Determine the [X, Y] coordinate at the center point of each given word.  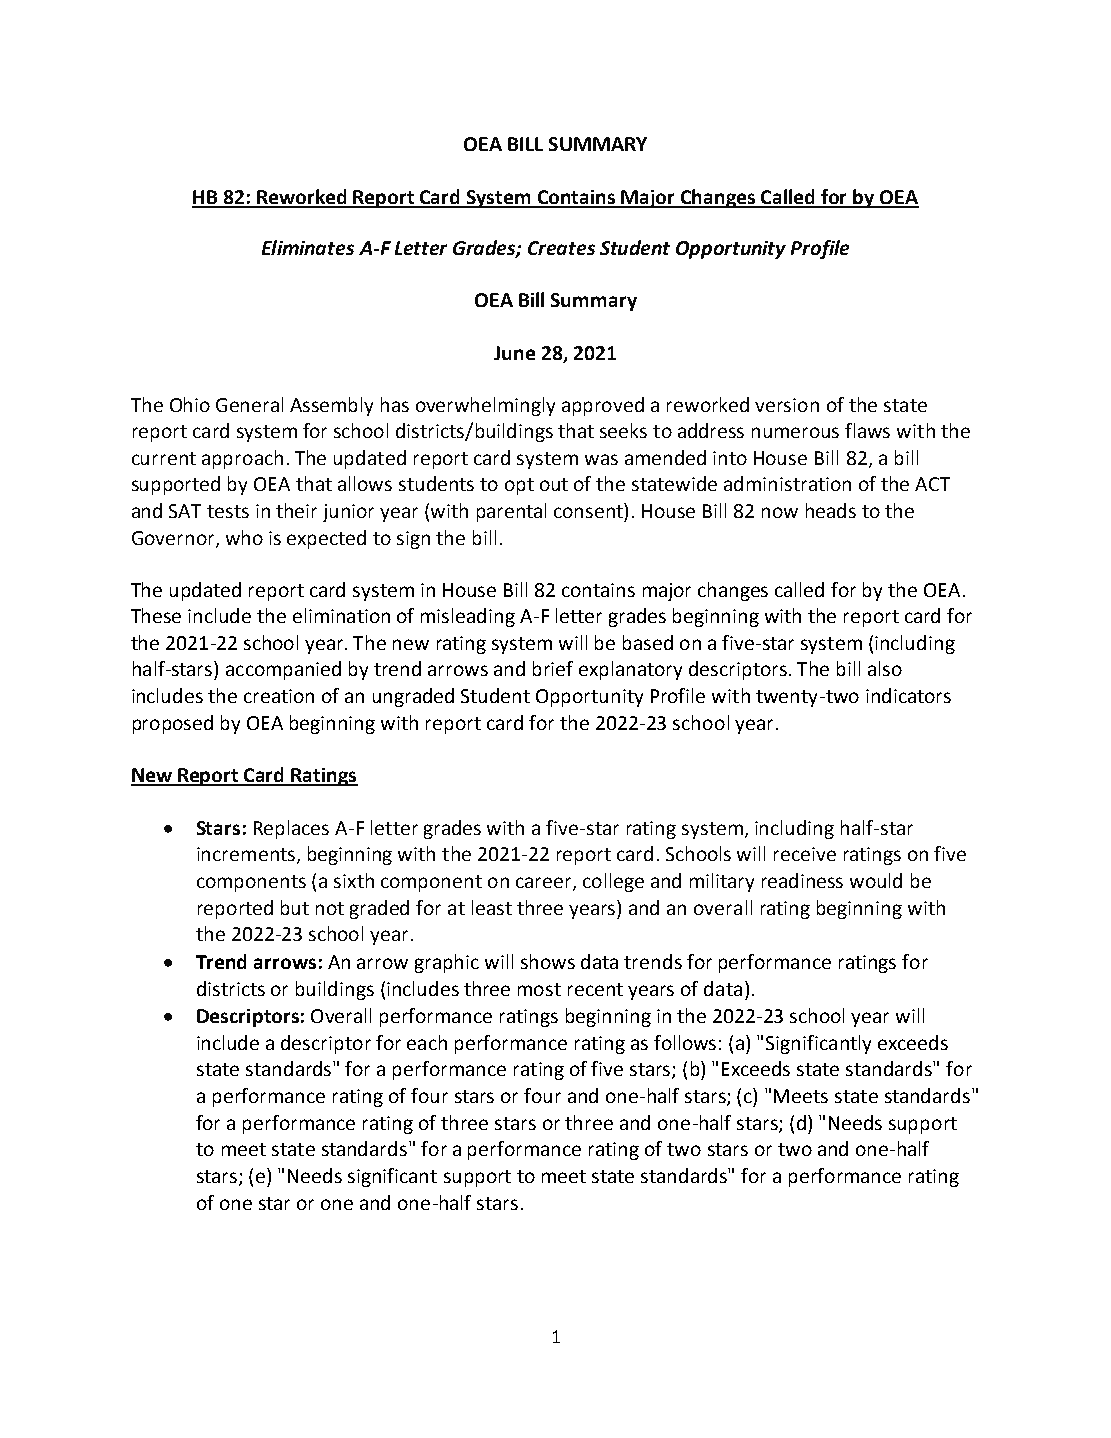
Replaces [291, 829]
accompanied [283, 670]
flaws [867, 430]
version [787, 405]
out [554, 484]
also [885, 668]
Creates [561, 248]
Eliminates [308, 247]
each [427, 1042]
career [545, 884]
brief [553, 668]
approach [242, 459]
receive [805, 854]
